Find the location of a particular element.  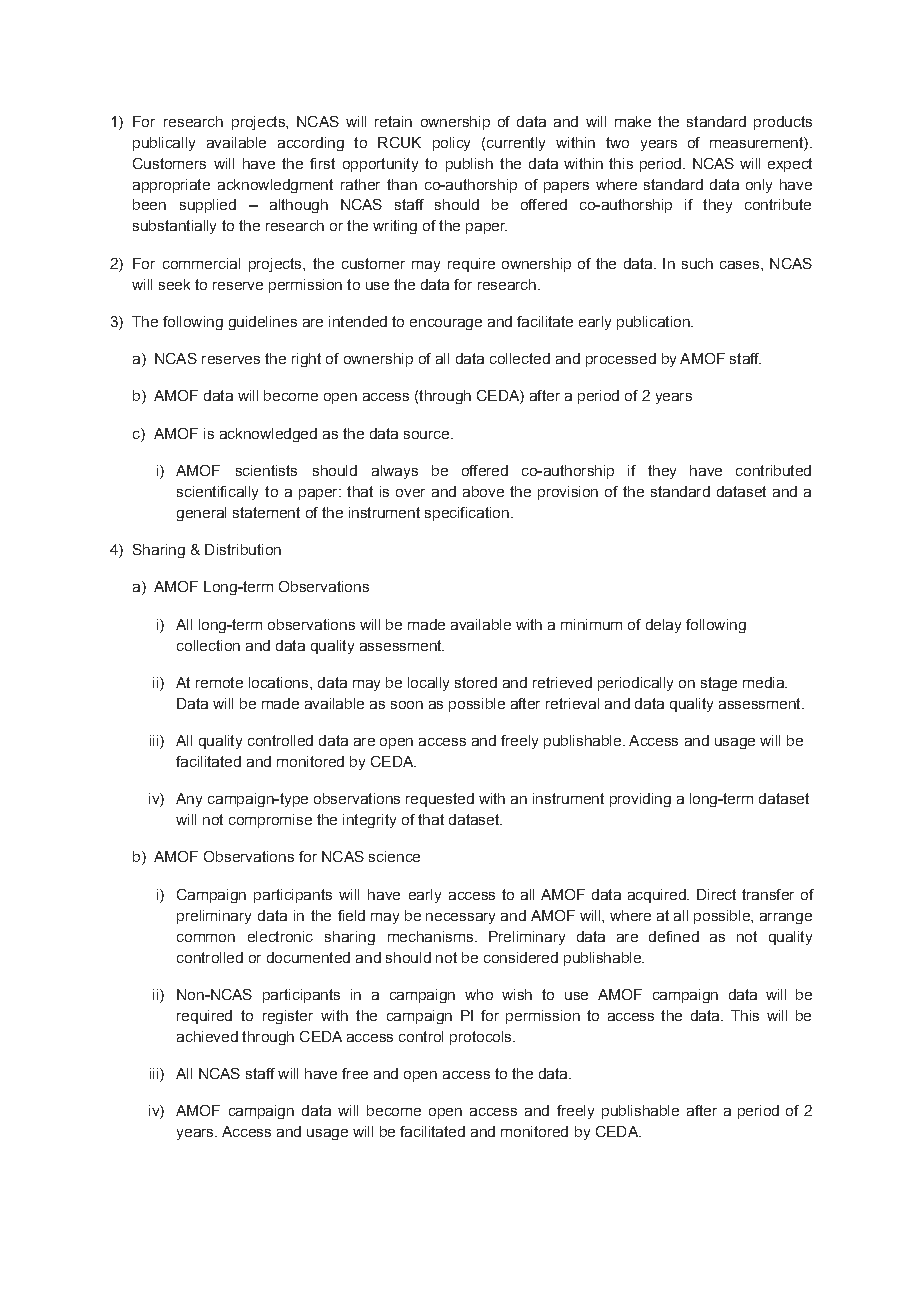

requested is located at coordinates (440, 800).
